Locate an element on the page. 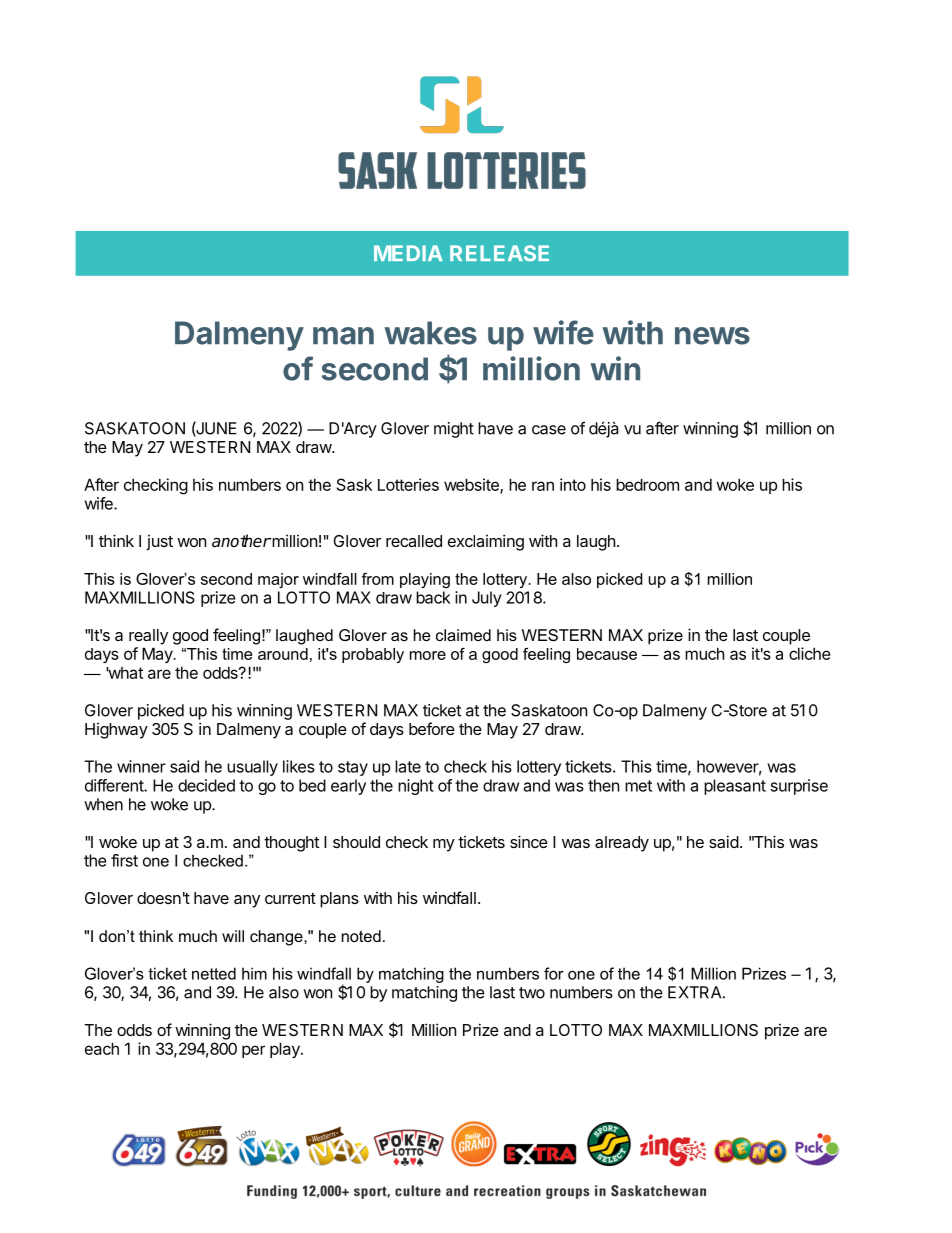 The image size is (952, 1233). pleasant is located at coordinates (735, 787).
